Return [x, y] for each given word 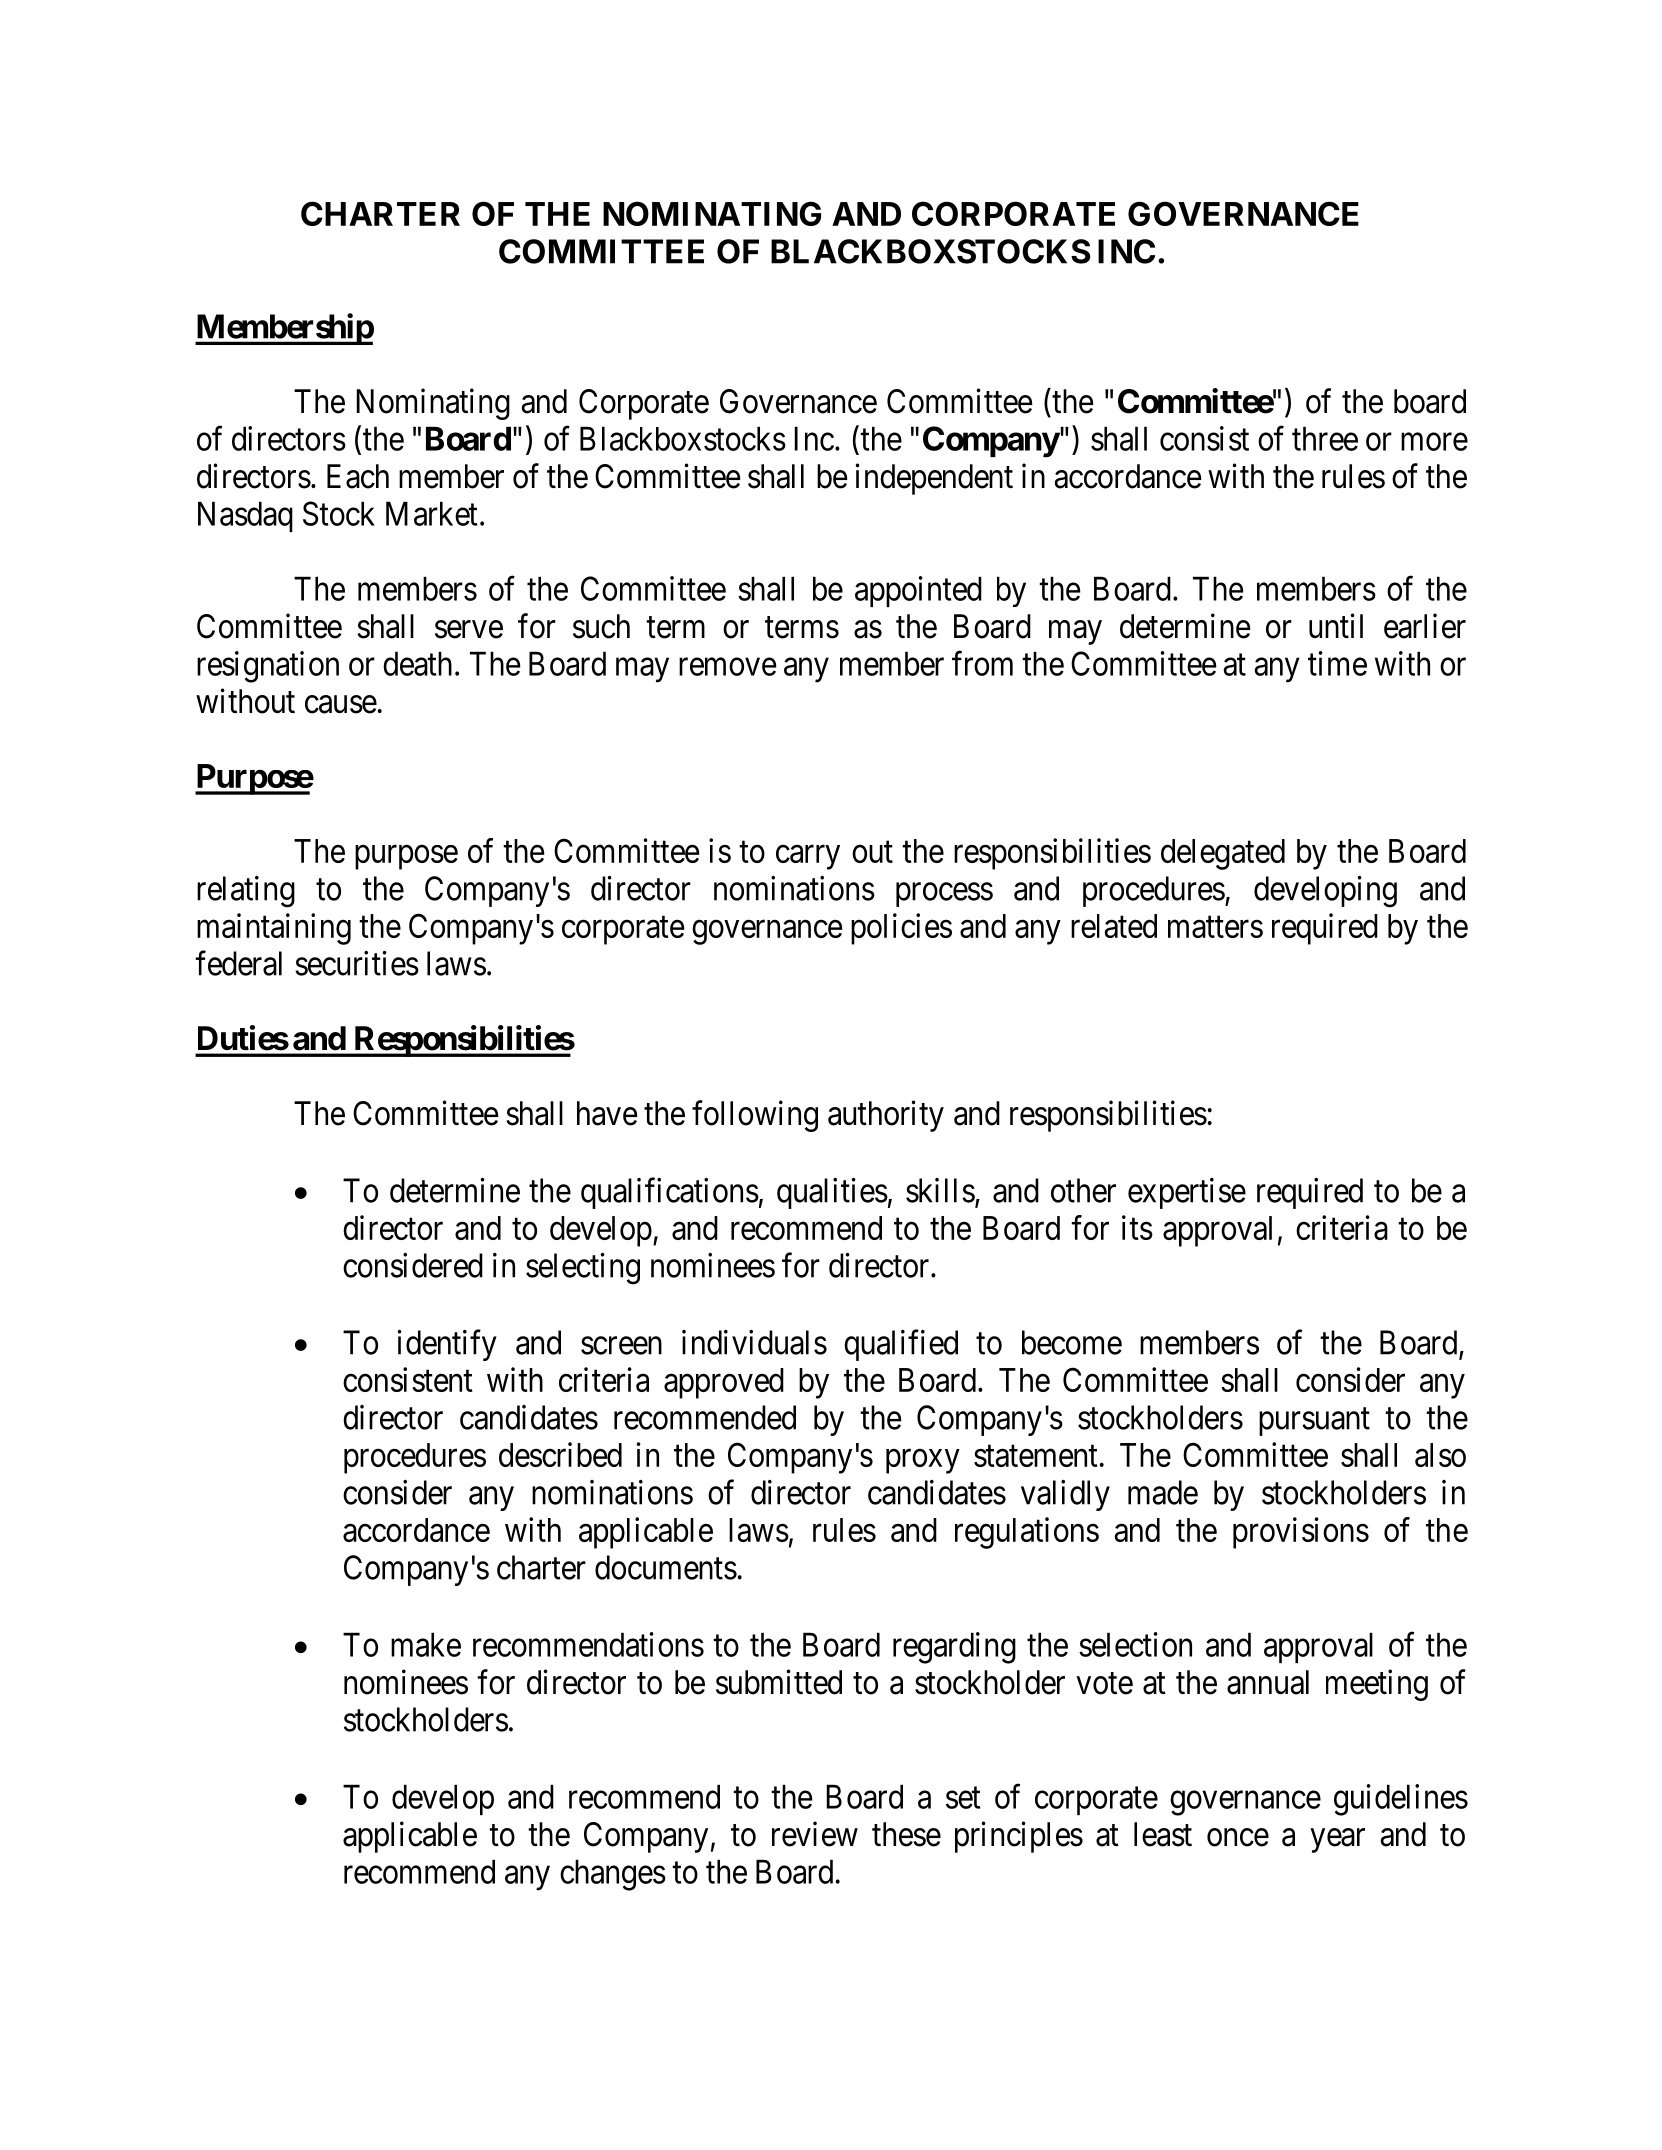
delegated [1223, 854]
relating [246, 892]
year [1338, 1841]
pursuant [1314, 1422]
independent [934, 479]
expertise [1187, 1193]
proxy [923, 1461]
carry [808, 857]
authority [886, 1116]
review [815, 1834]
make [426, 1644]
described [560, 1454]
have [607, 1113]
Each [358, 476]
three [1325, 438]
